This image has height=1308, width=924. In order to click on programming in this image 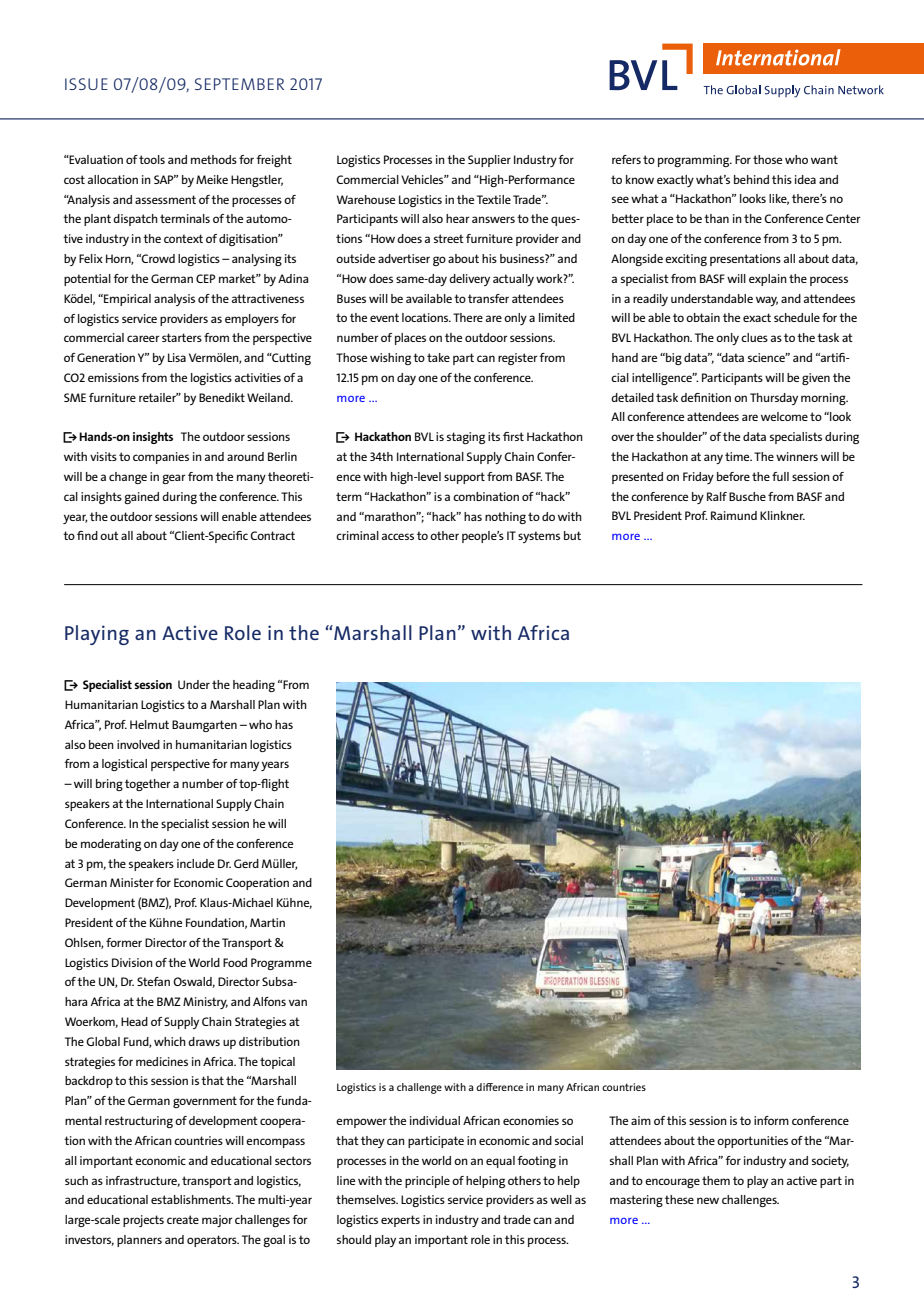, I will do `click(695, 161)`.
